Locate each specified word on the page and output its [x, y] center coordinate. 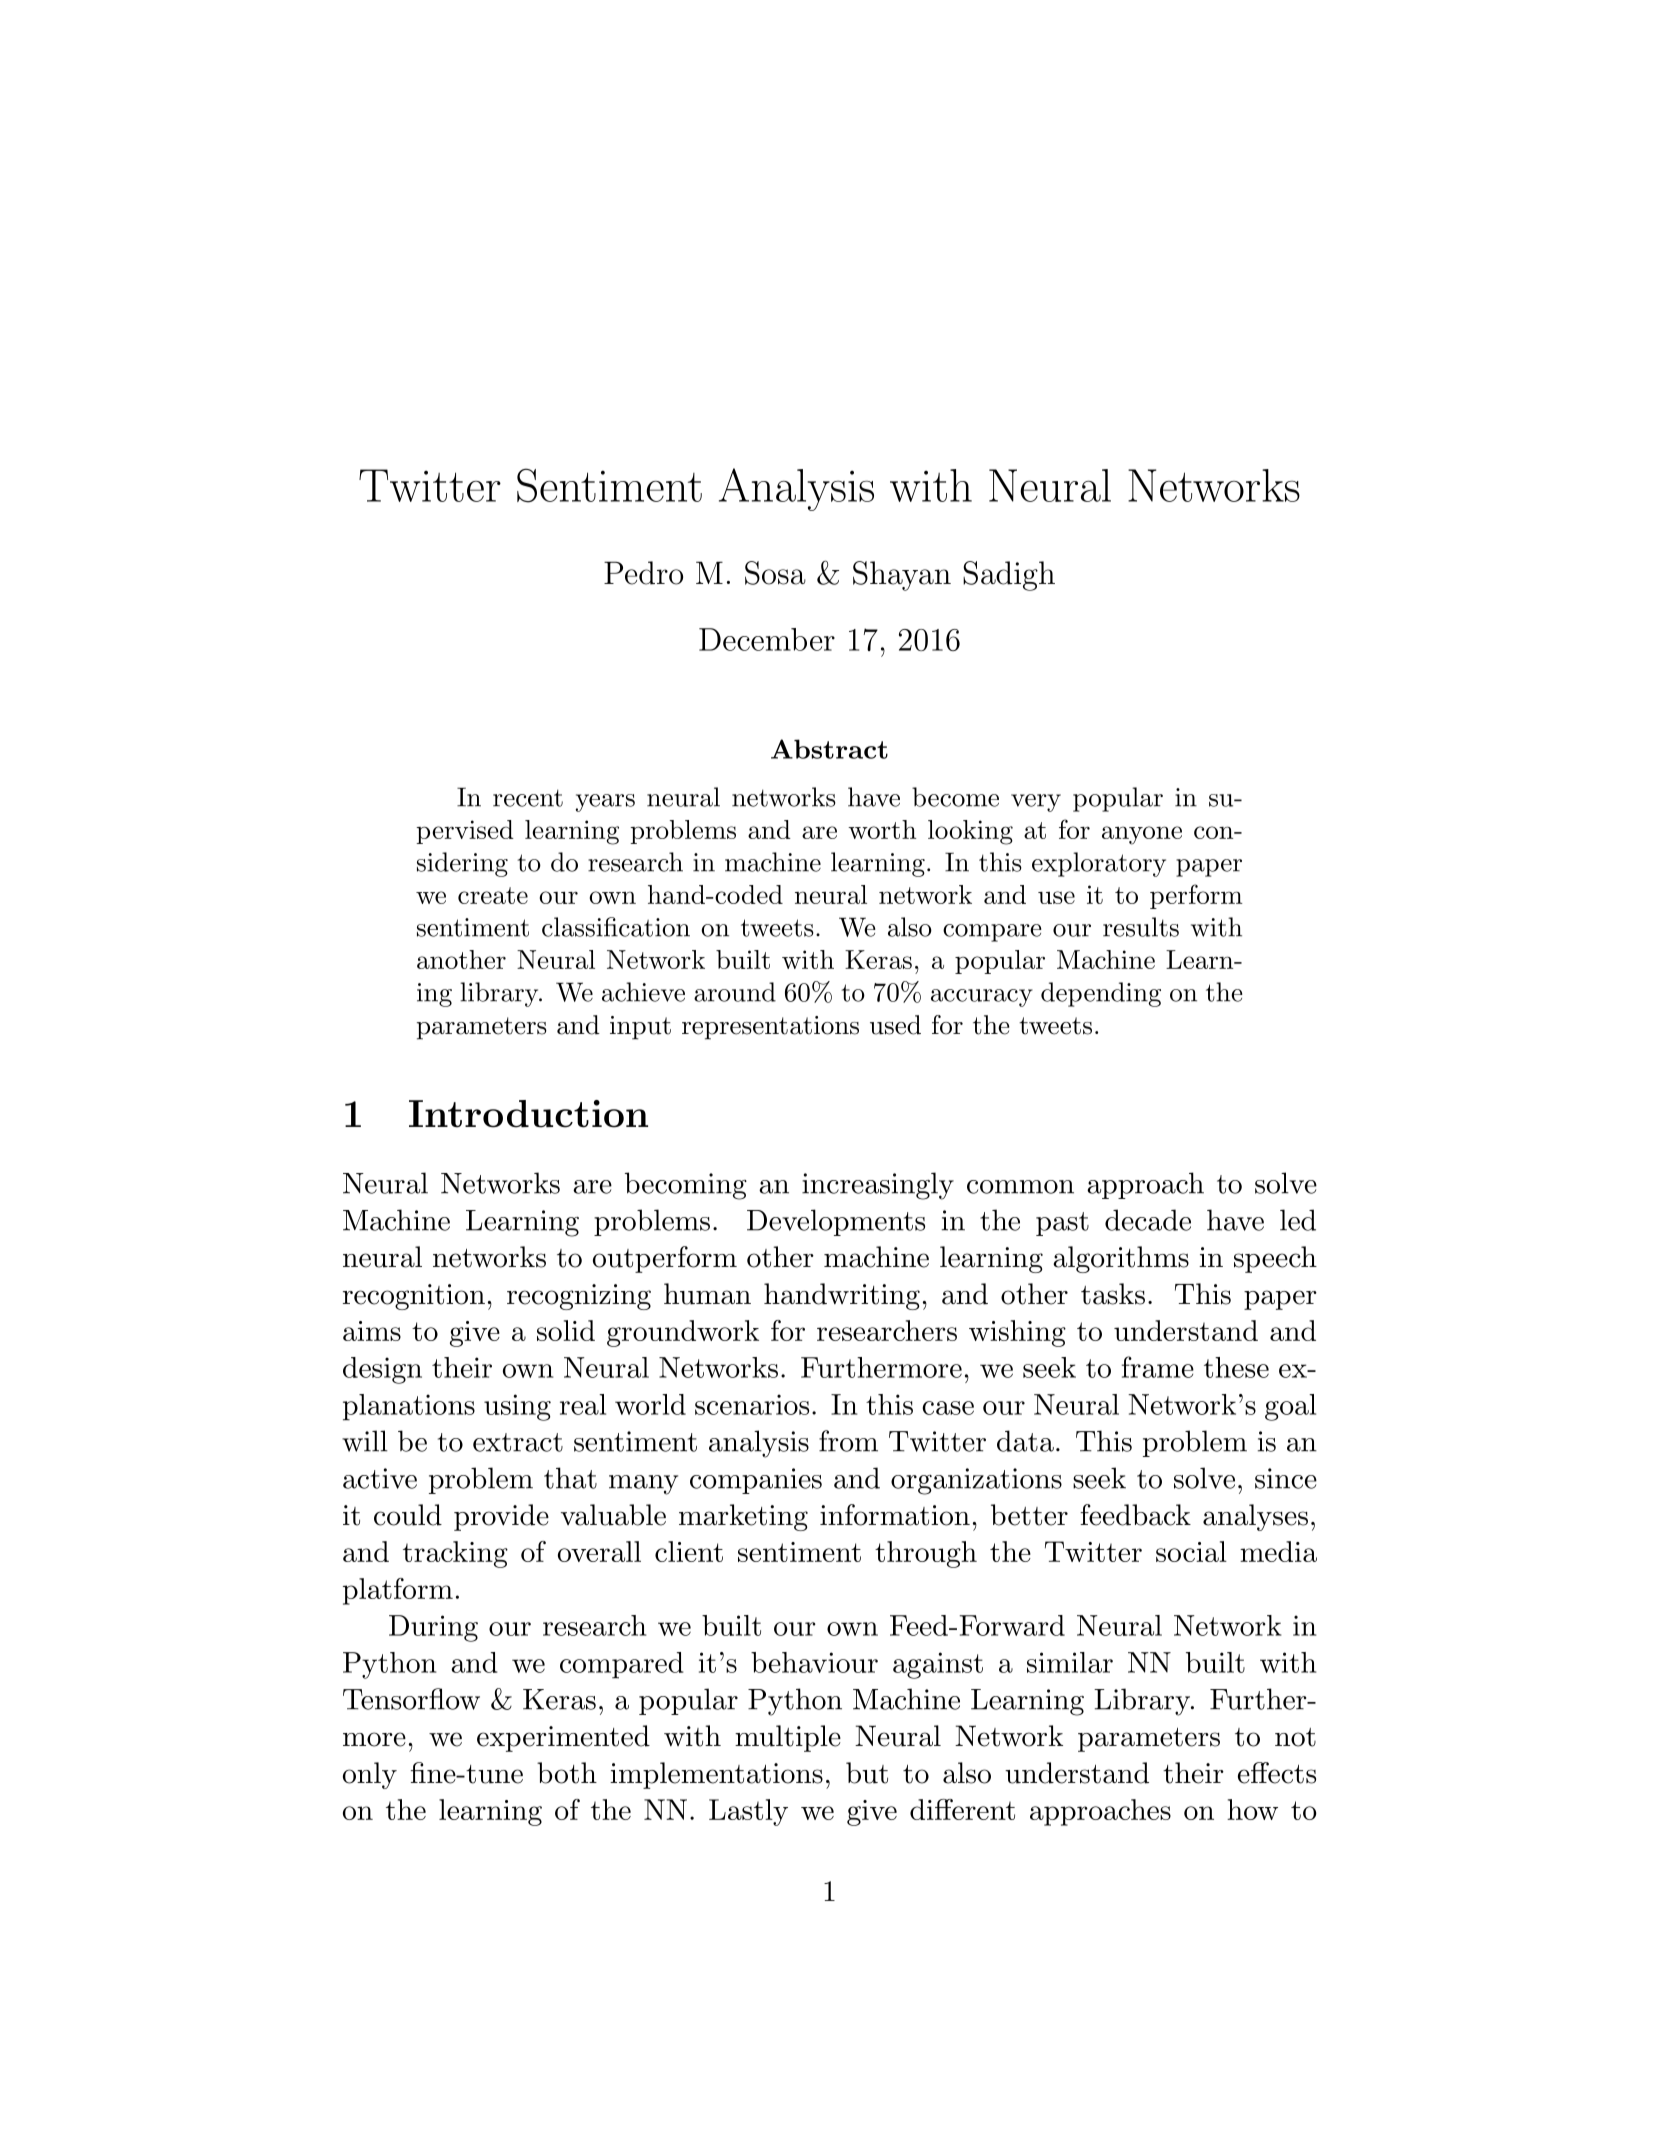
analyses [1255, 1517]
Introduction [528, 1114]
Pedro [643, 573]
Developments [836, 1222]
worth [882, 829]
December [767, 639]
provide [501, 1517]
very [1036, 803]
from [848, 1441]
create [493, 895]
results [1141, 927]
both [567, 1773]
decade [1148, 1220]
